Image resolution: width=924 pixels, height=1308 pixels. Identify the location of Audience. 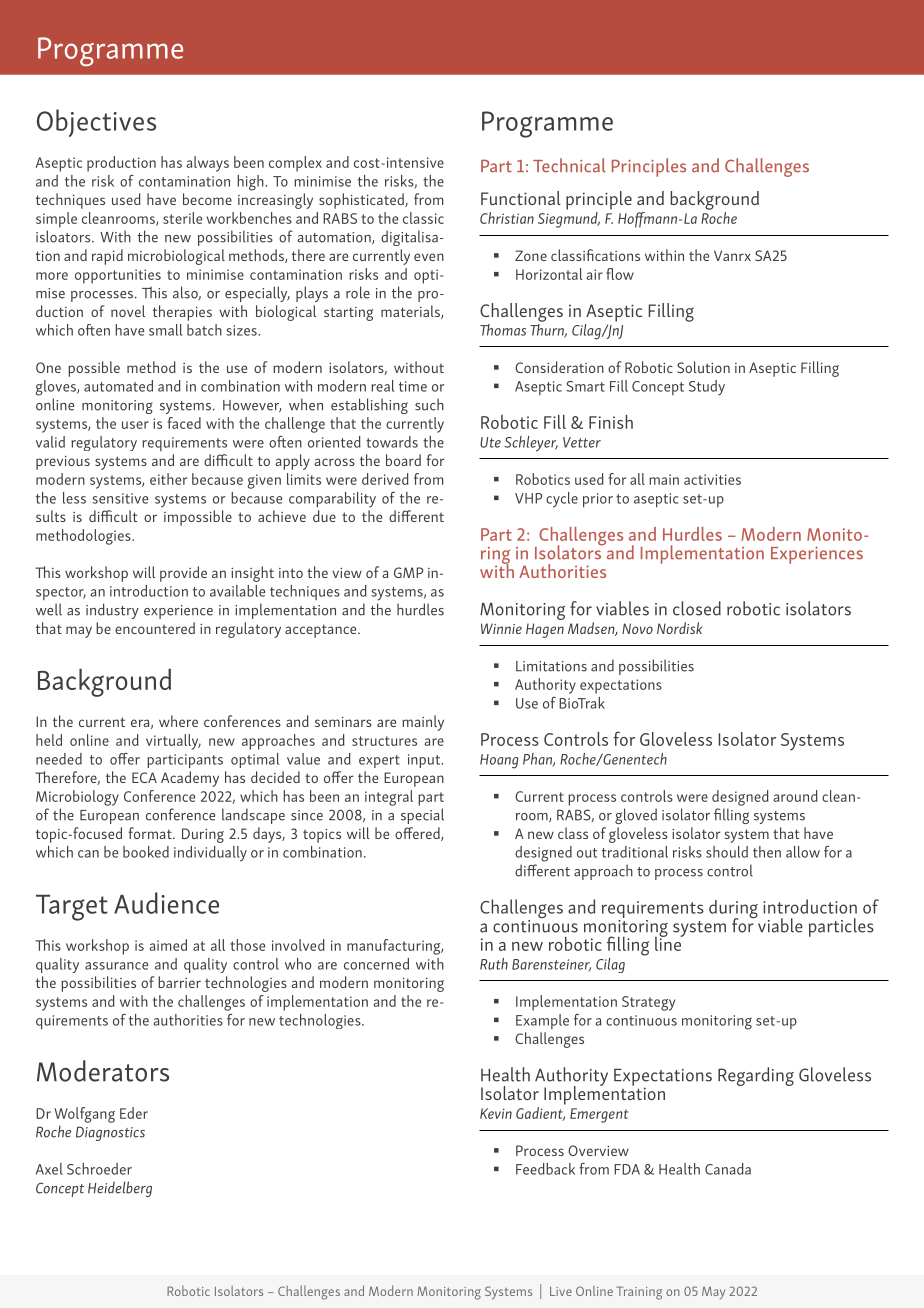
(166, 903).
